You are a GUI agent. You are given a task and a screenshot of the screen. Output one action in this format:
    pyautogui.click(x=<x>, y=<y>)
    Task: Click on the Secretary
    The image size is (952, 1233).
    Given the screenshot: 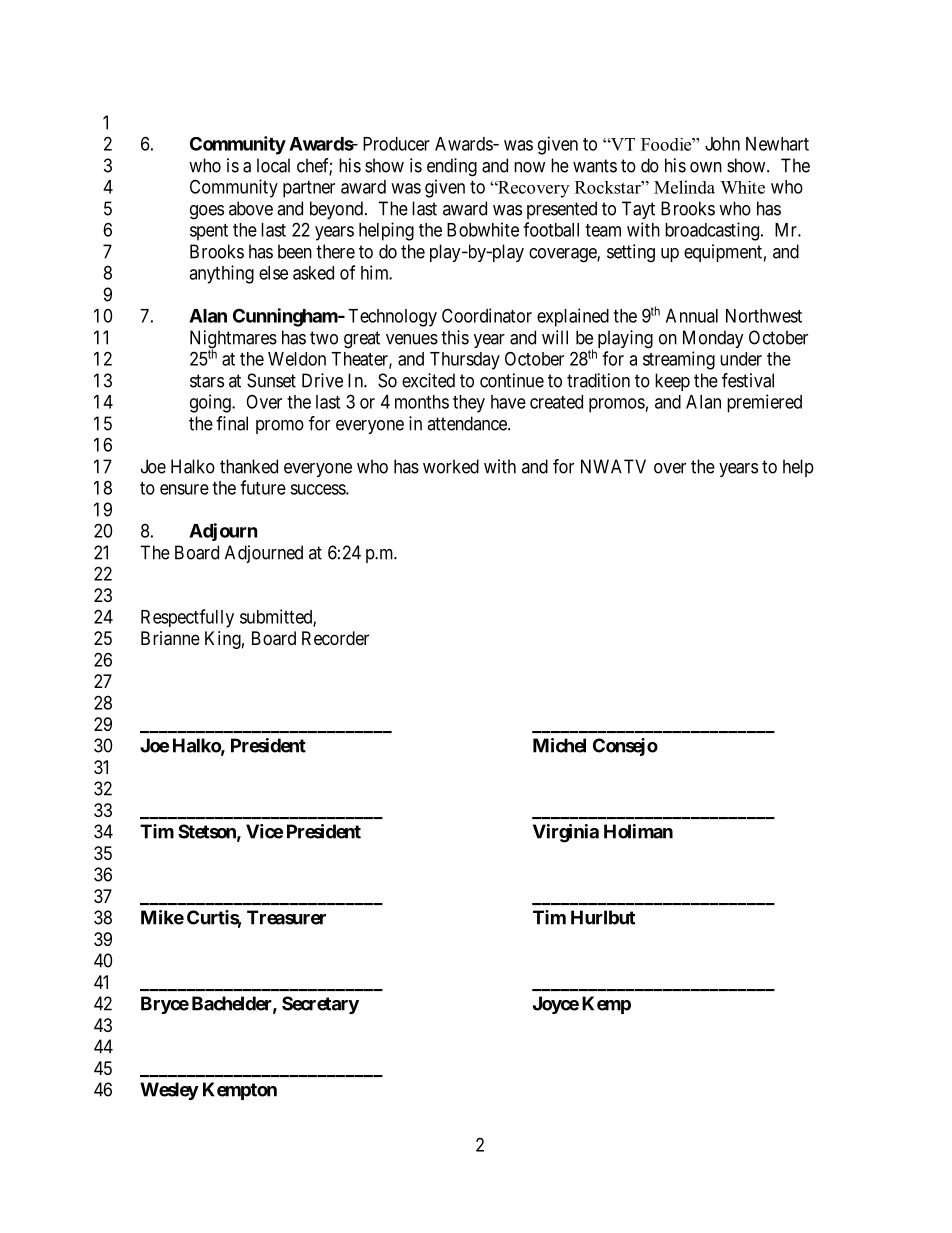 What is the action you would take?
    pyautogui.click(x=320, y=1005)
